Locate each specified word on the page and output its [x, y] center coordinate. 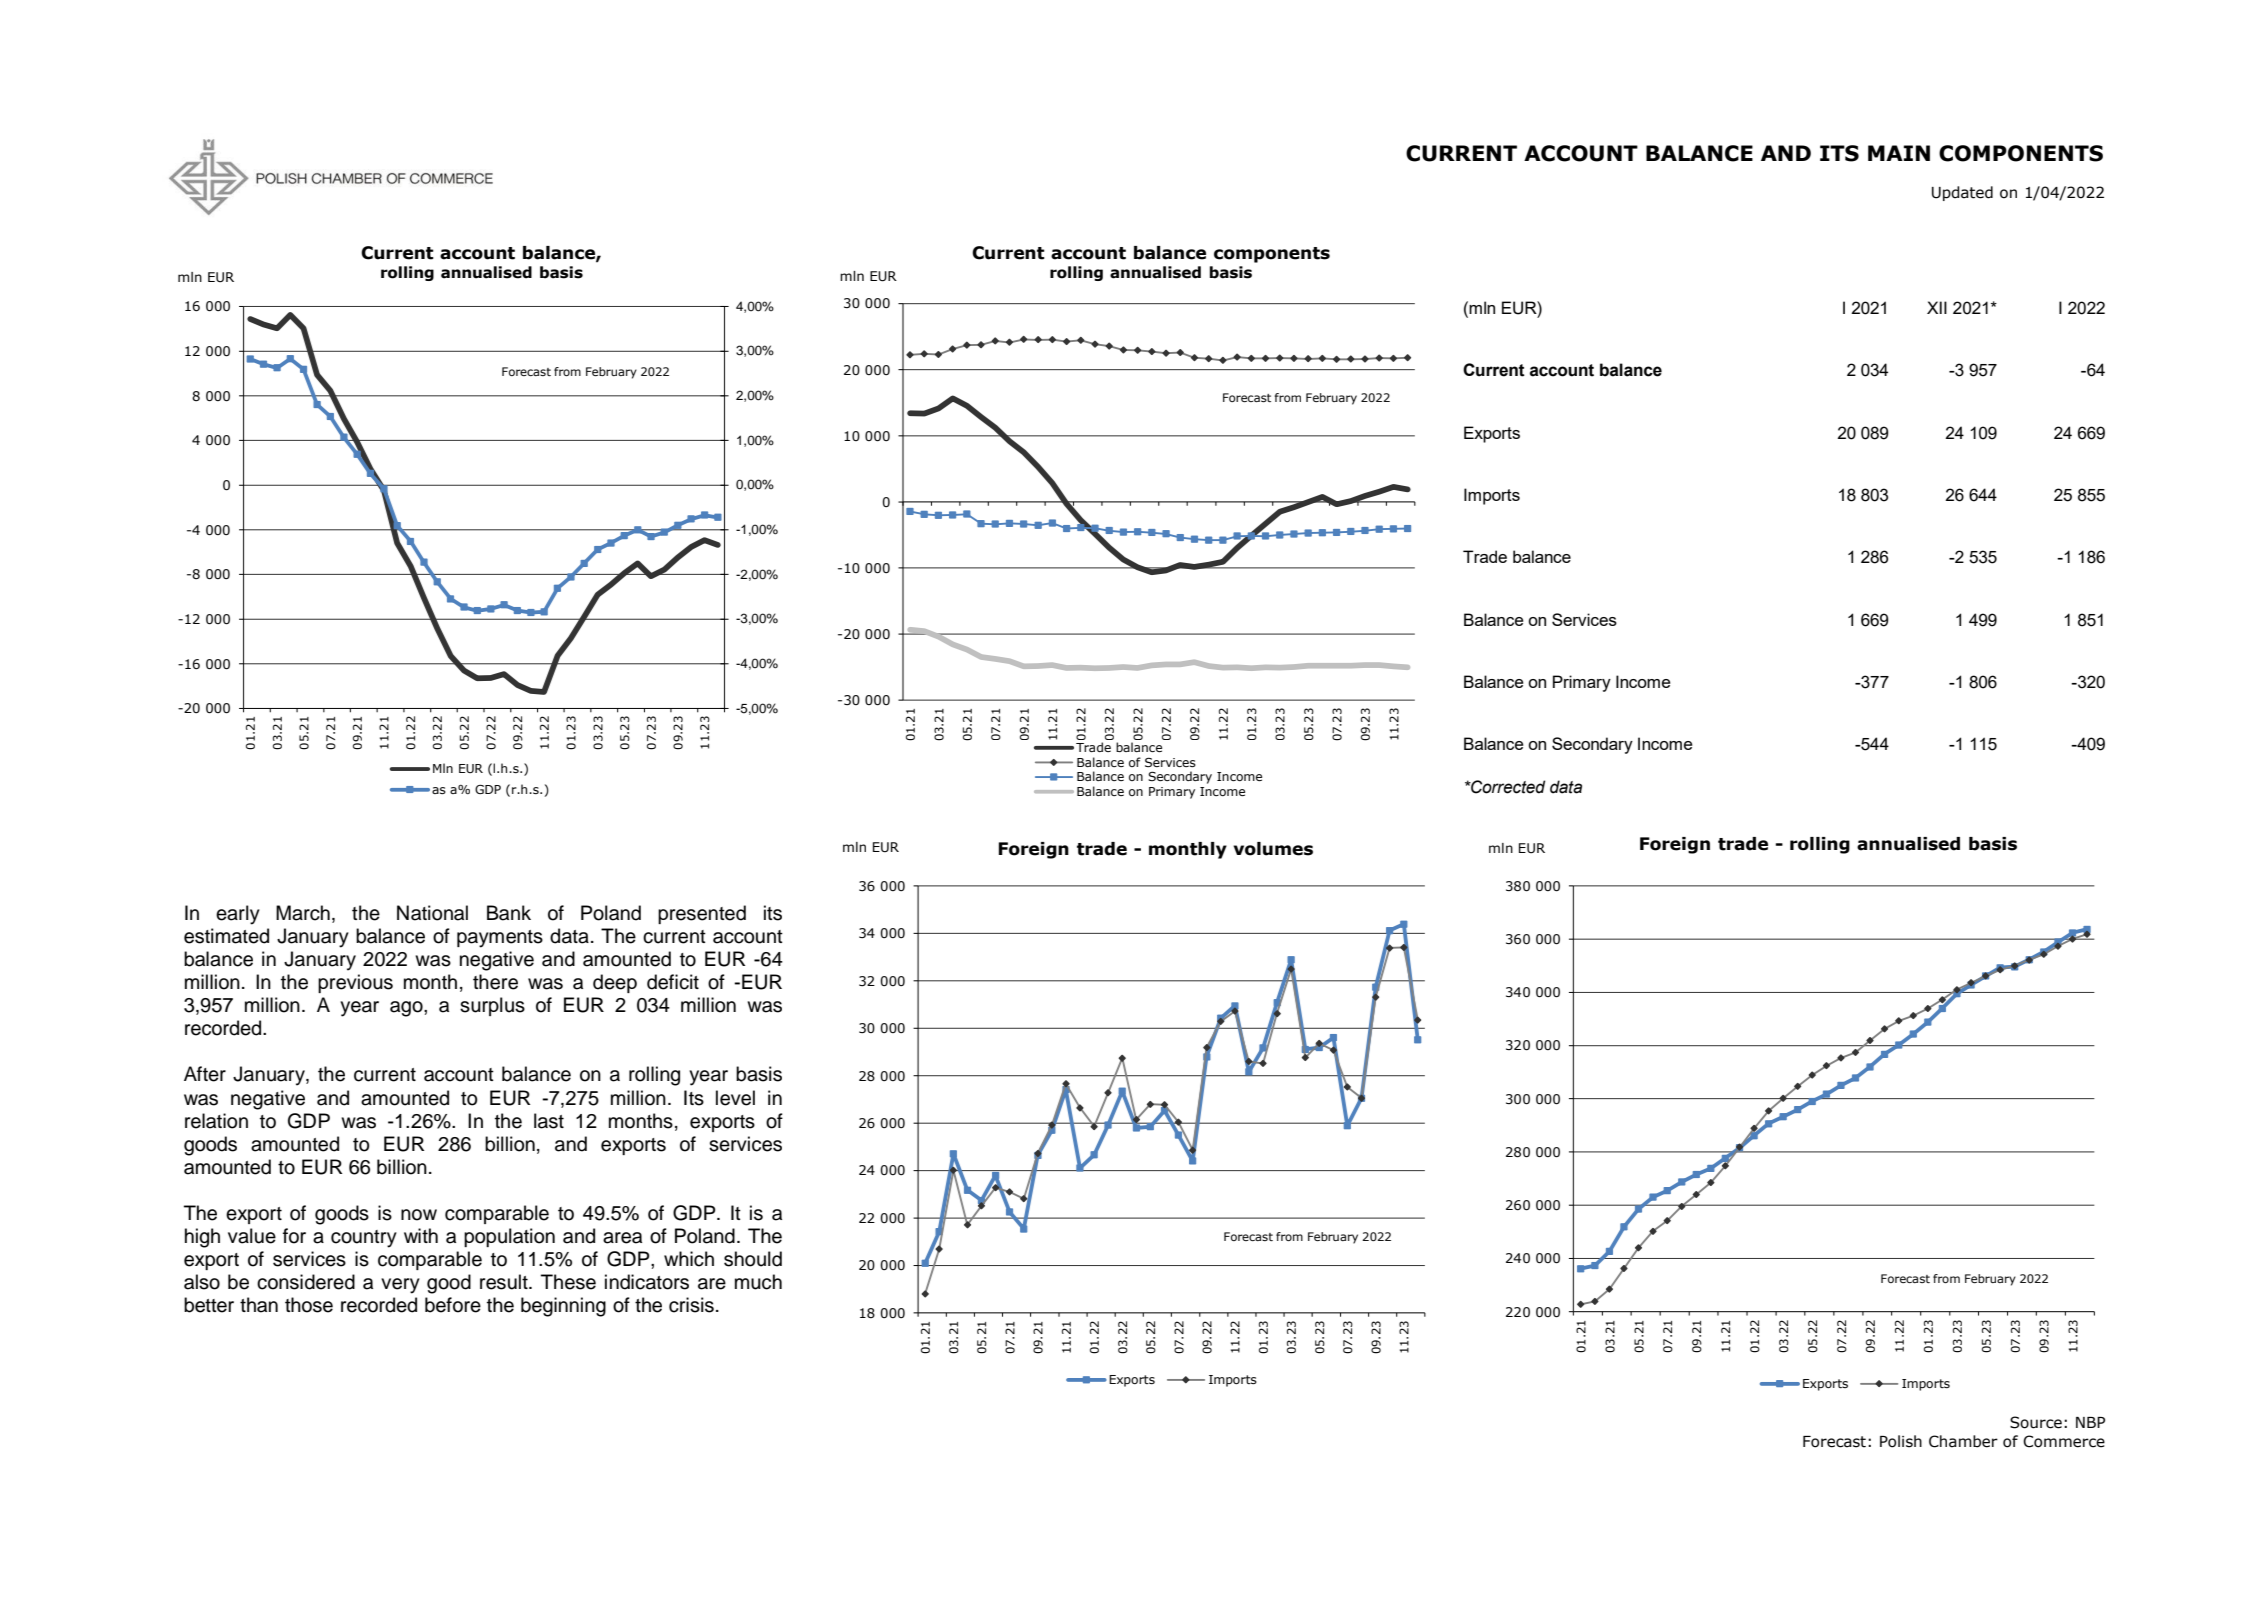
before [453, 1305]
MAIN [1899, 153]
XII [1937, 307]
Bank [509, 913]
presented [702, 914]
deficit [673, 982]
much [758, 1282]
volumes [1273, 849]
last [549, 1121]
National [432, 913]
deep [615, 983]
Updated [1962, 193]
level [735, 1098]
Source [2036, 1422]
